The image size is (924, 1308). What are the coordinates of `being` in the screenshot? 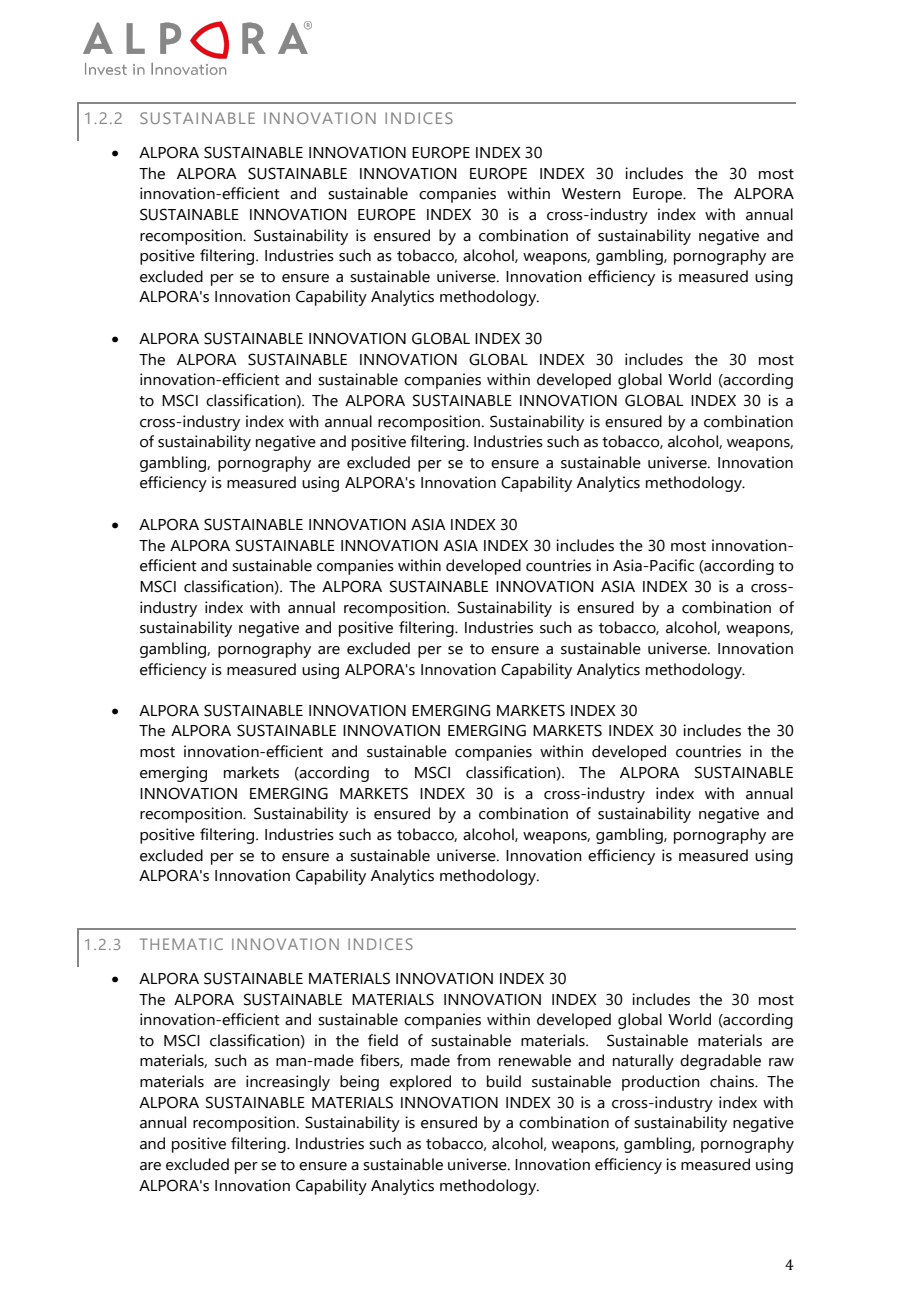 It's located at (359, 1083).
